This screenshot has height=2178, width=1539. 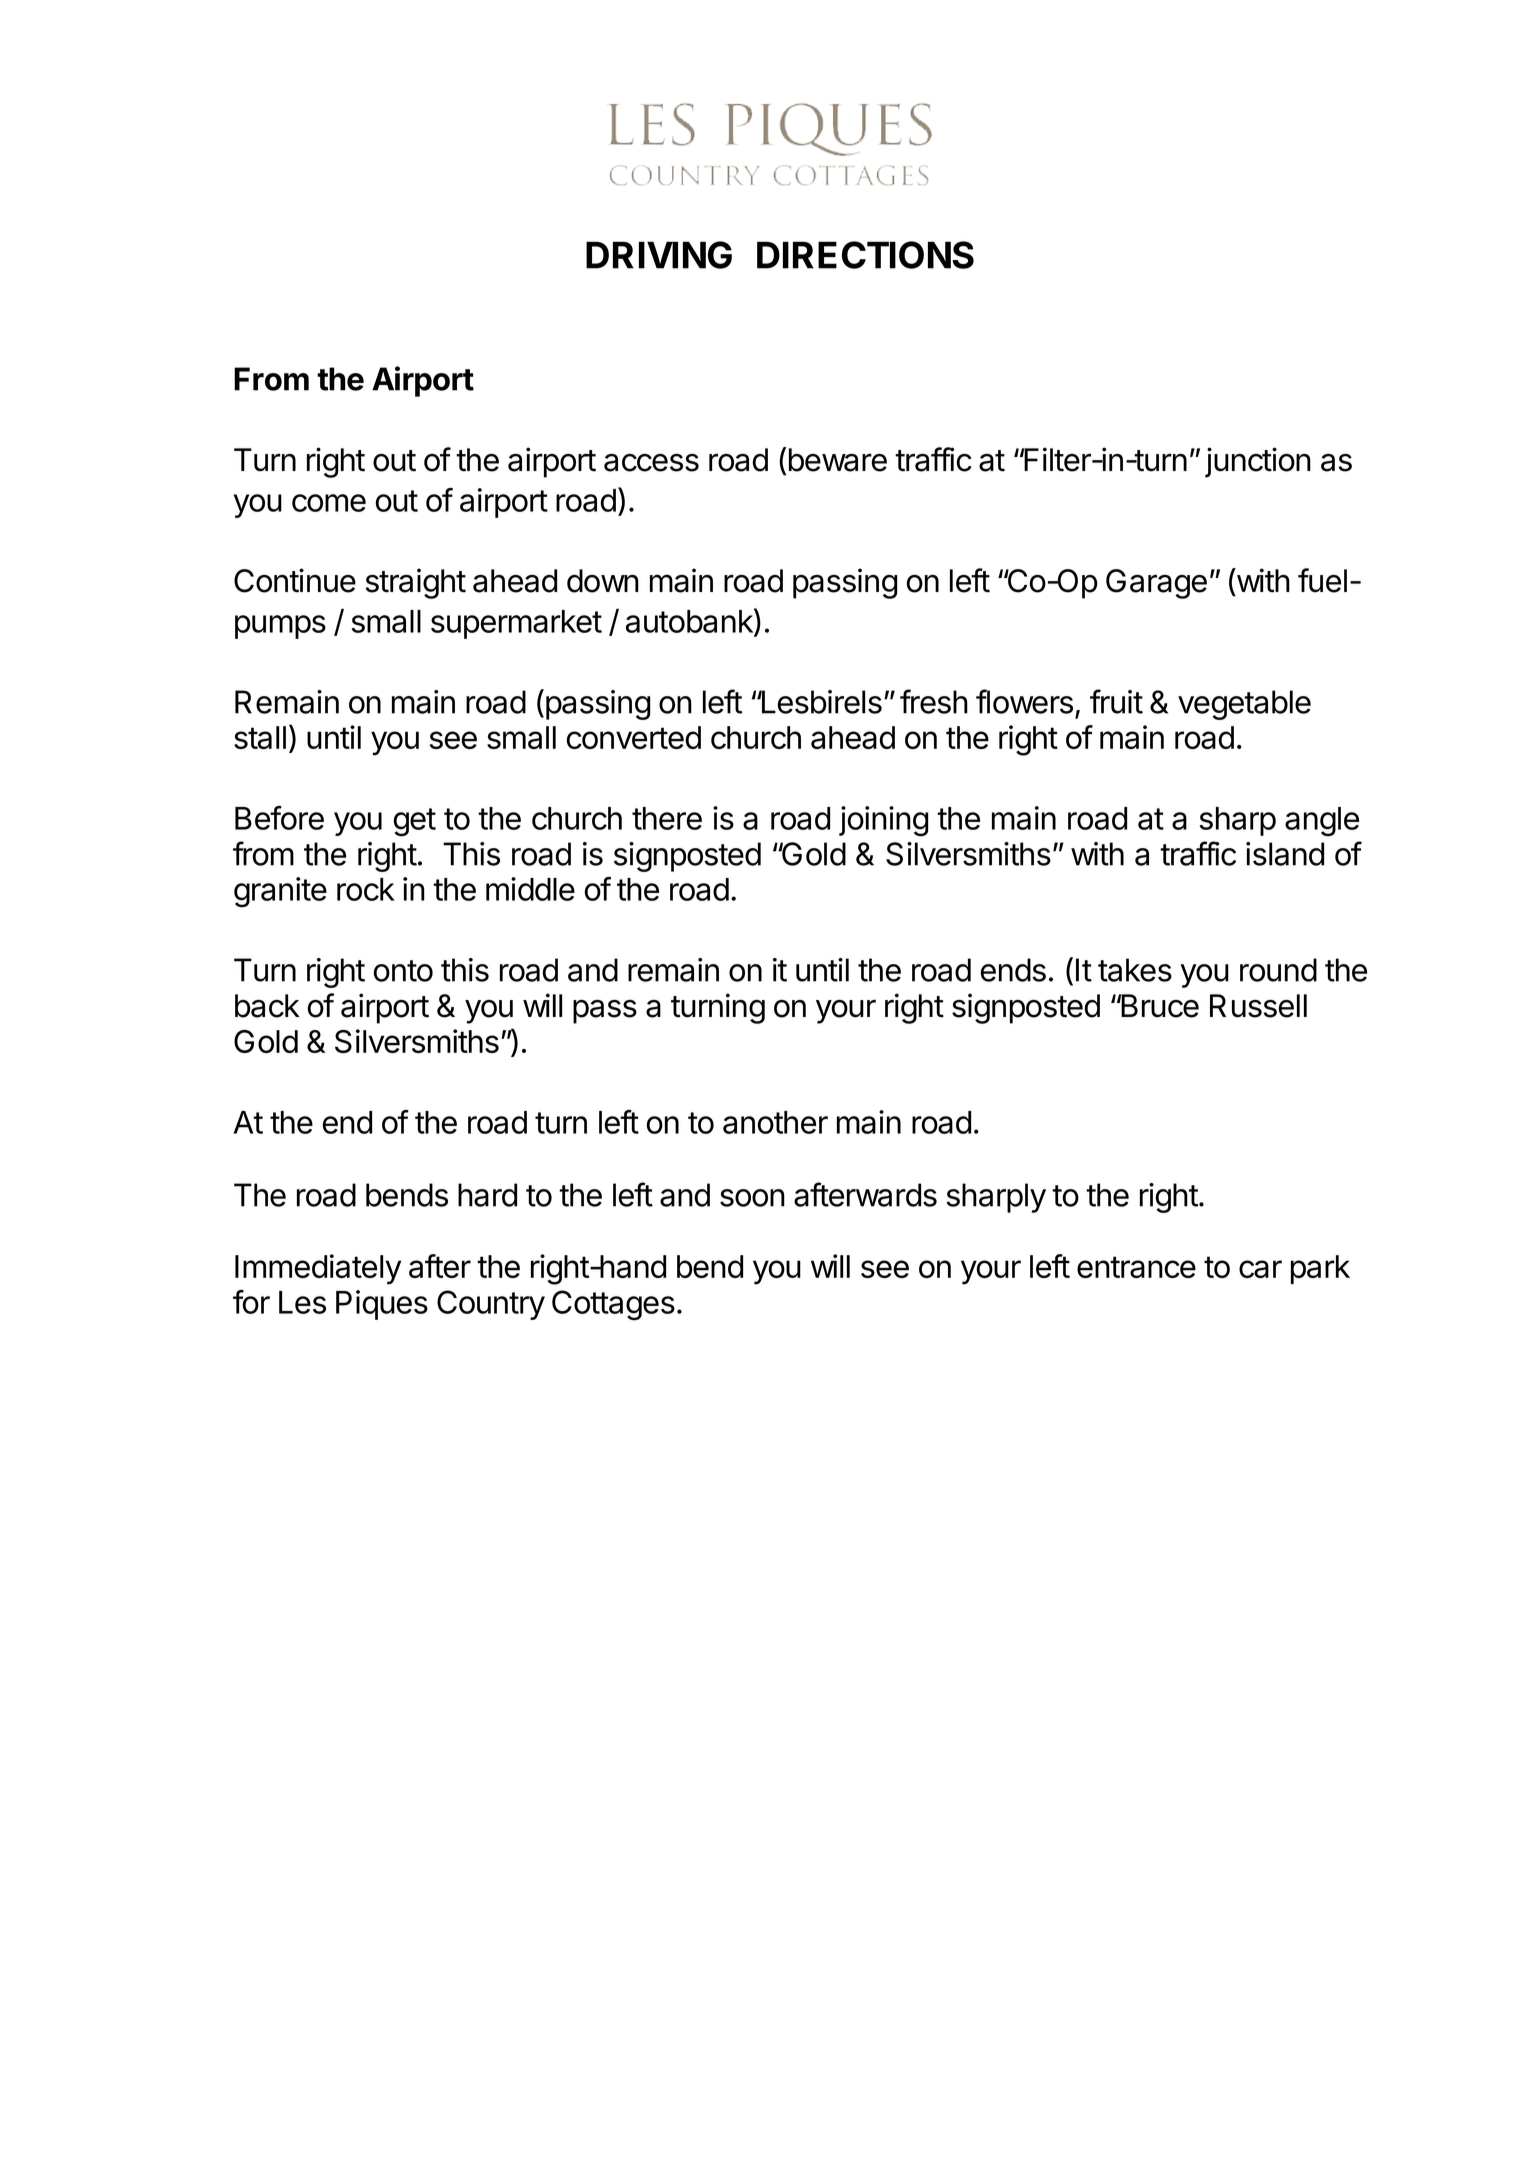 I want to click on entrance, so click(x=1136, y=1267).
